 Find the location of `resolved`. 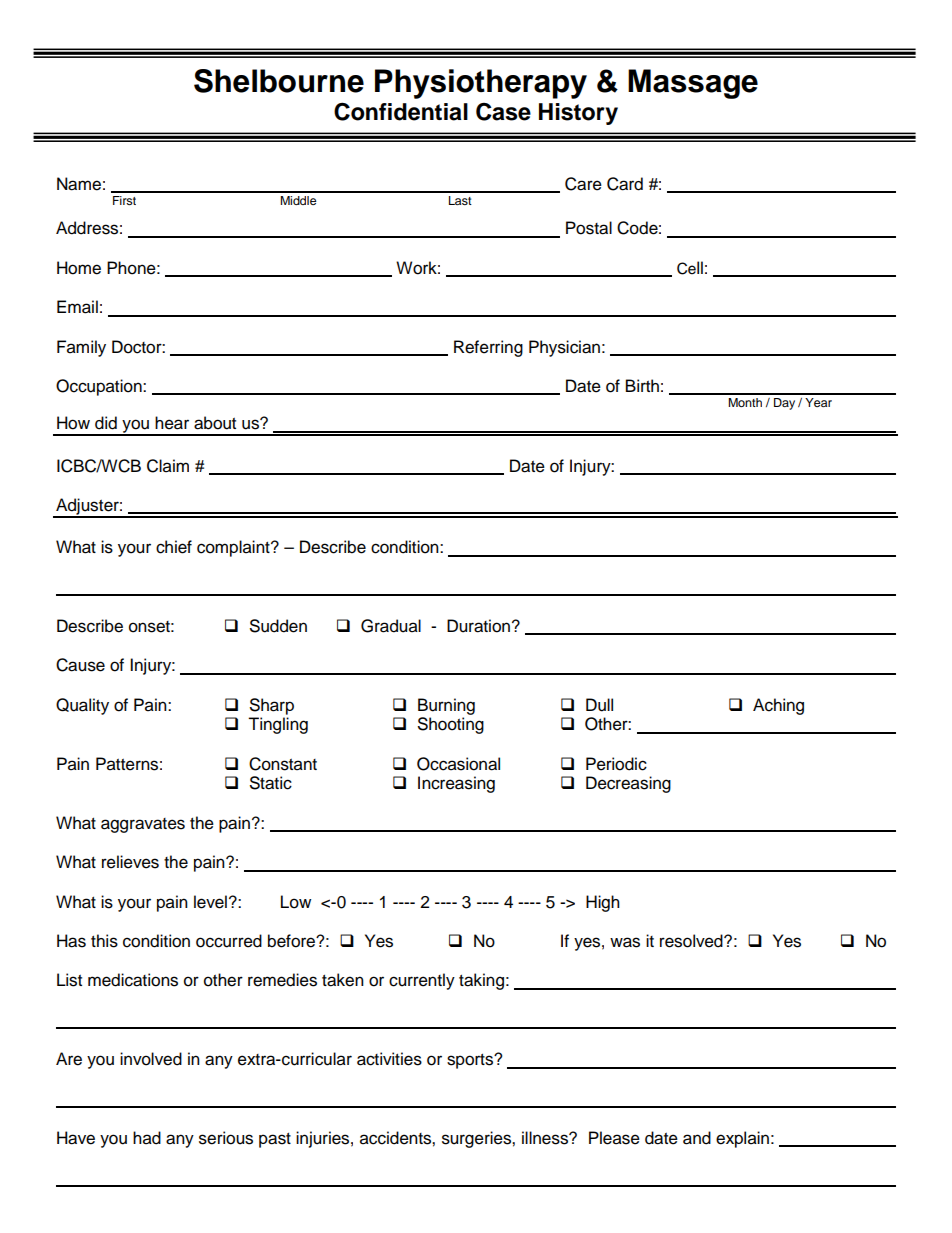

resolved is located at coordinates (692, 941).
